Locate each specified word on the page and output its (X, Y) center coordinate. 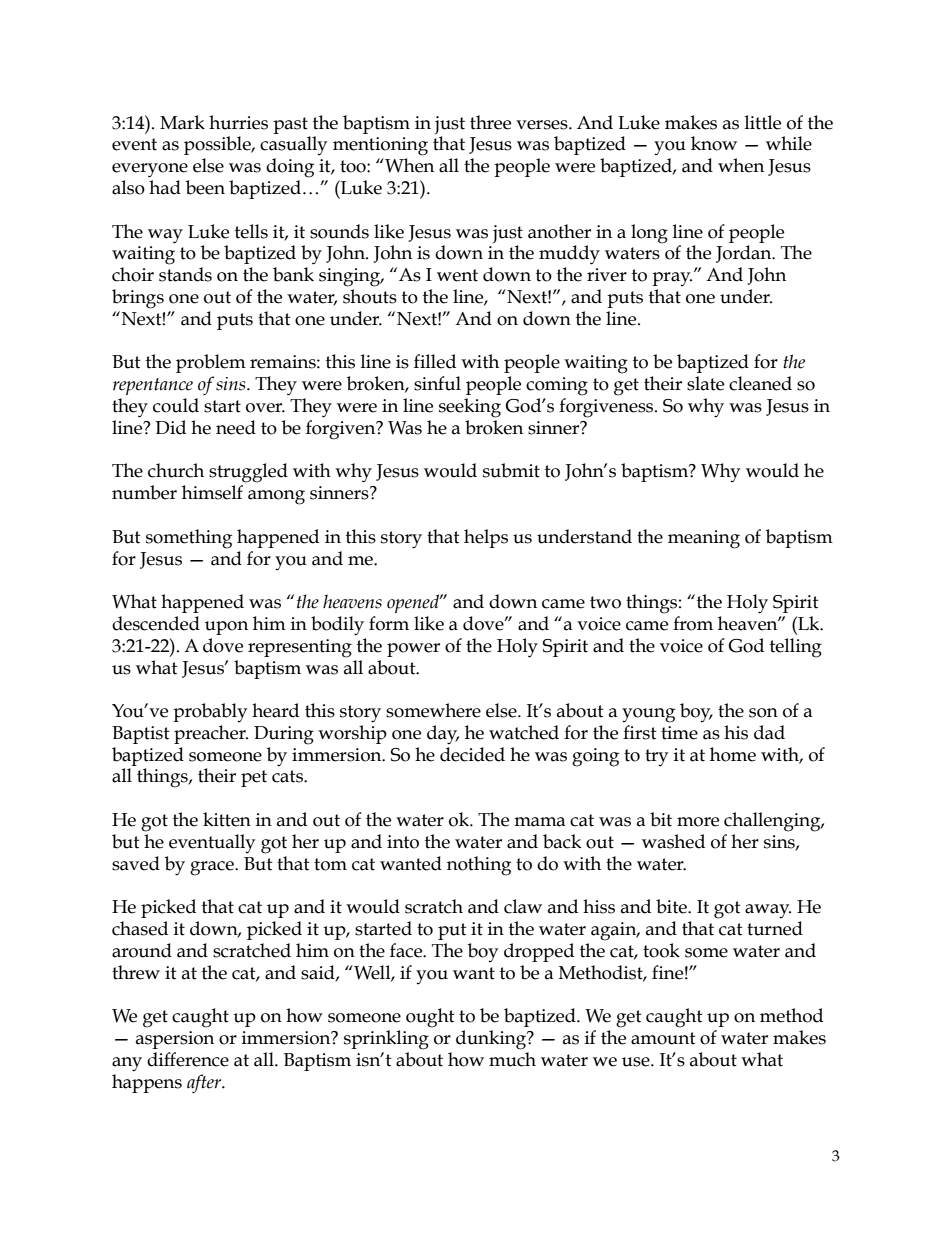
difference (188, 1059)
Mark (182, 122)
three (490, 122)
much (512, 1059)
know (714, 143)
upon (226, 628)
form (389, 623)
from (693, 623)
